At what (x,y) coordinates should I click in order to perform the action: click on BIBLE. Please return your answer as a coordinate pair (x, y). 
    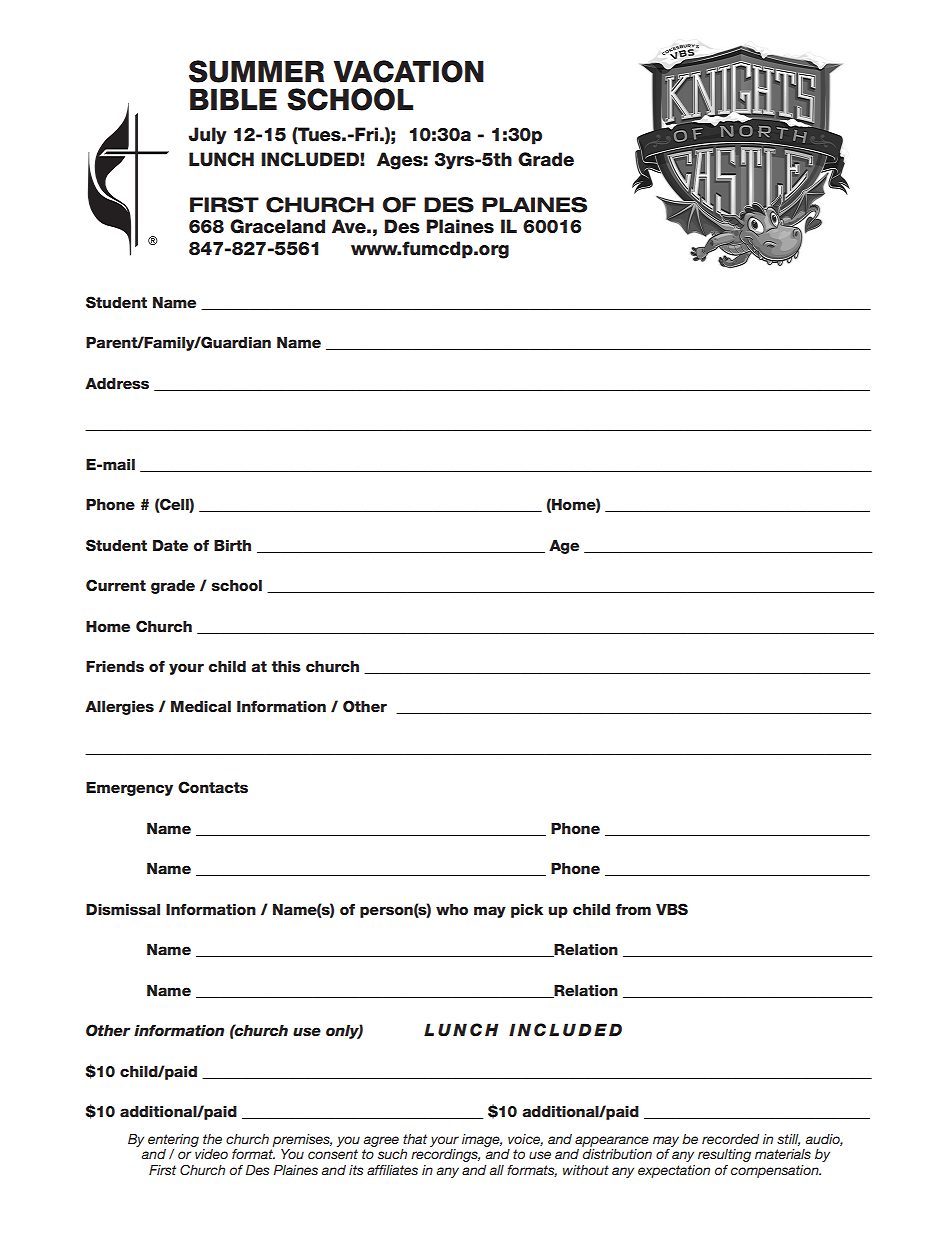
    Looking at the image, I should click on (233, 99).
